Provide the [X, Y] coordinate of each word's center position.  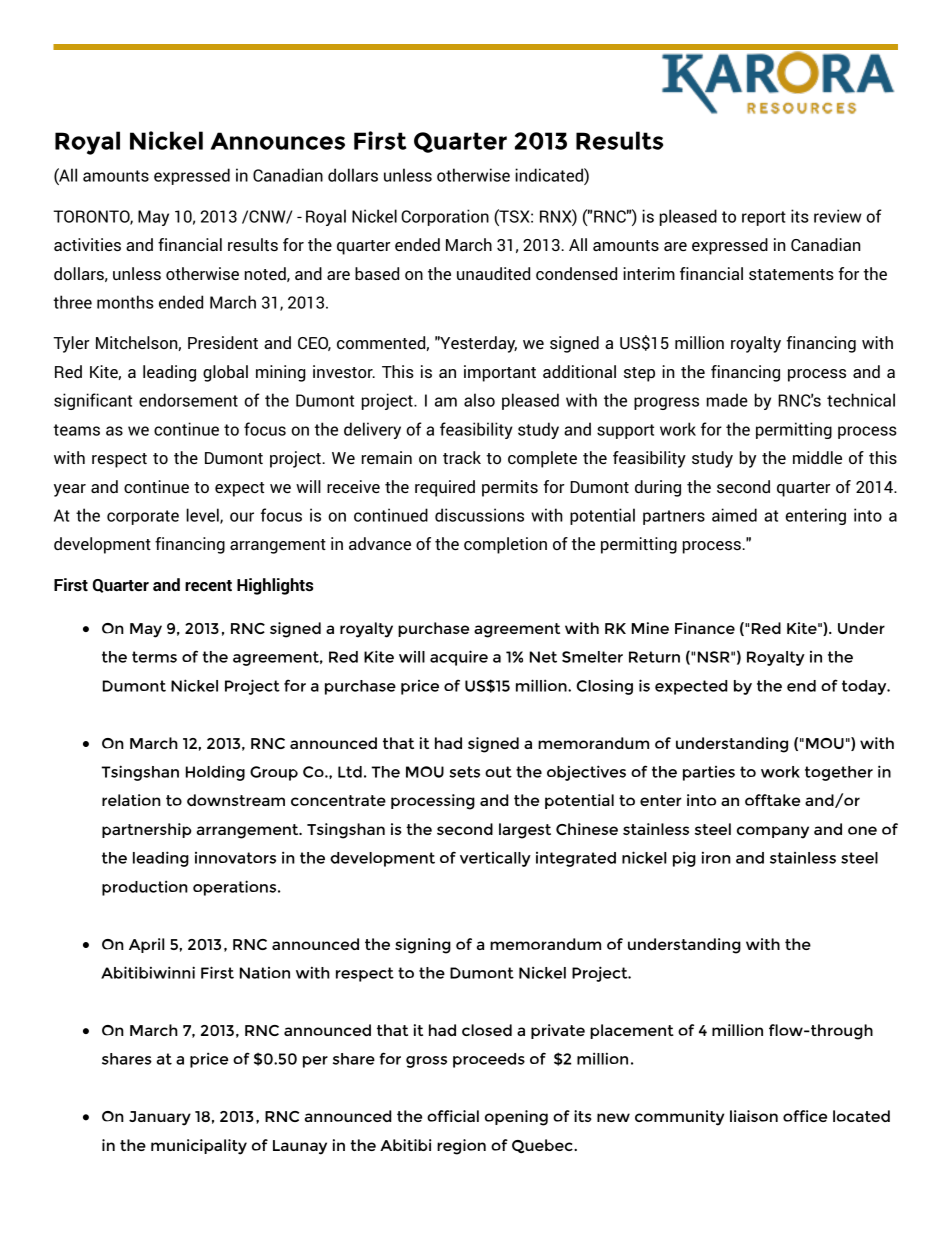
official [453, 1116]
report [764, 218]
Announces [278, 141]
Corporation [445, 217]
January [160, 1118]
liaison [754, 1116]
